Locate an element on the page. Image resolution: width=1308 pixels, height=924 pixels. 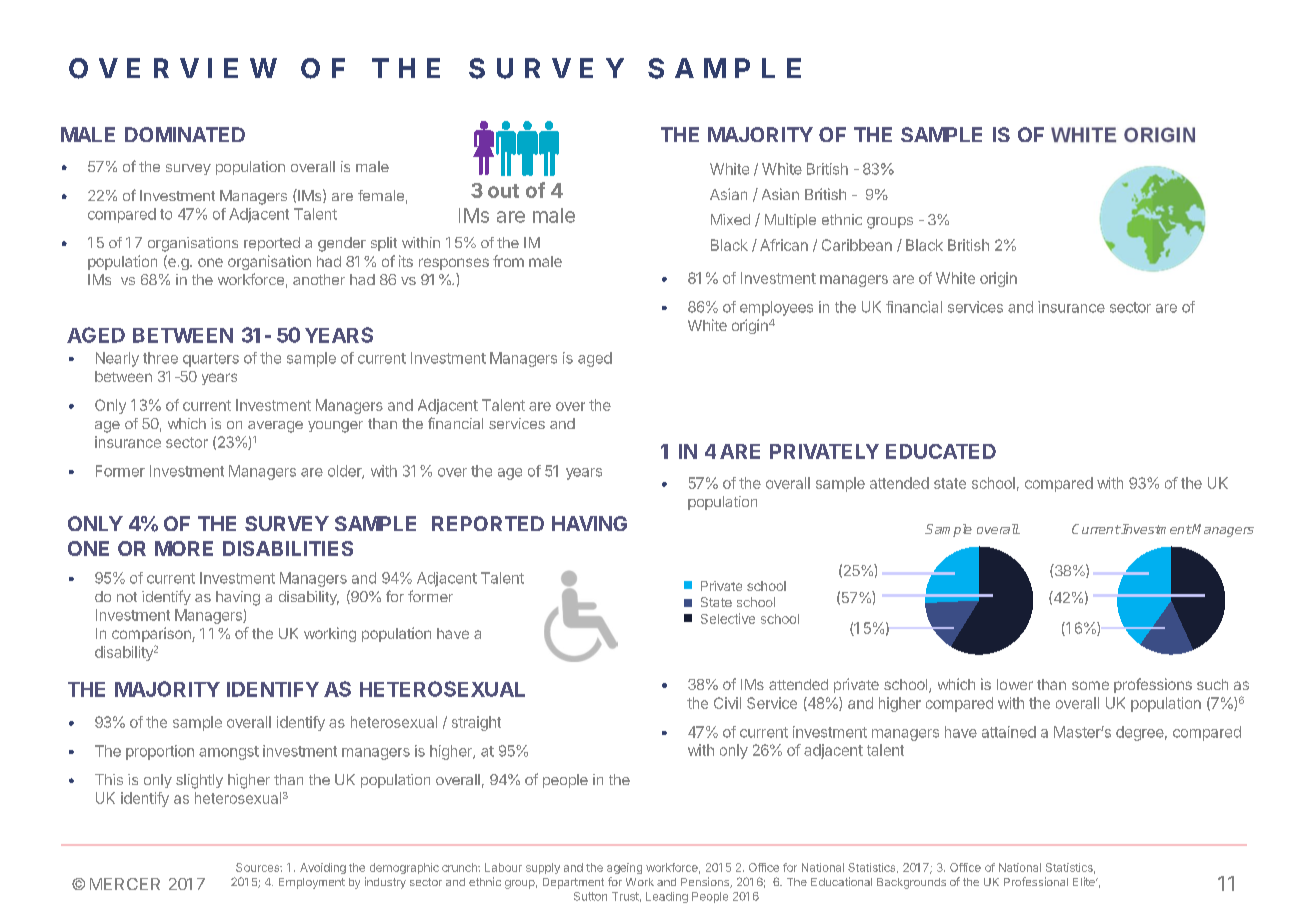
DISABILITIES is located at coordinates (288, 548).
